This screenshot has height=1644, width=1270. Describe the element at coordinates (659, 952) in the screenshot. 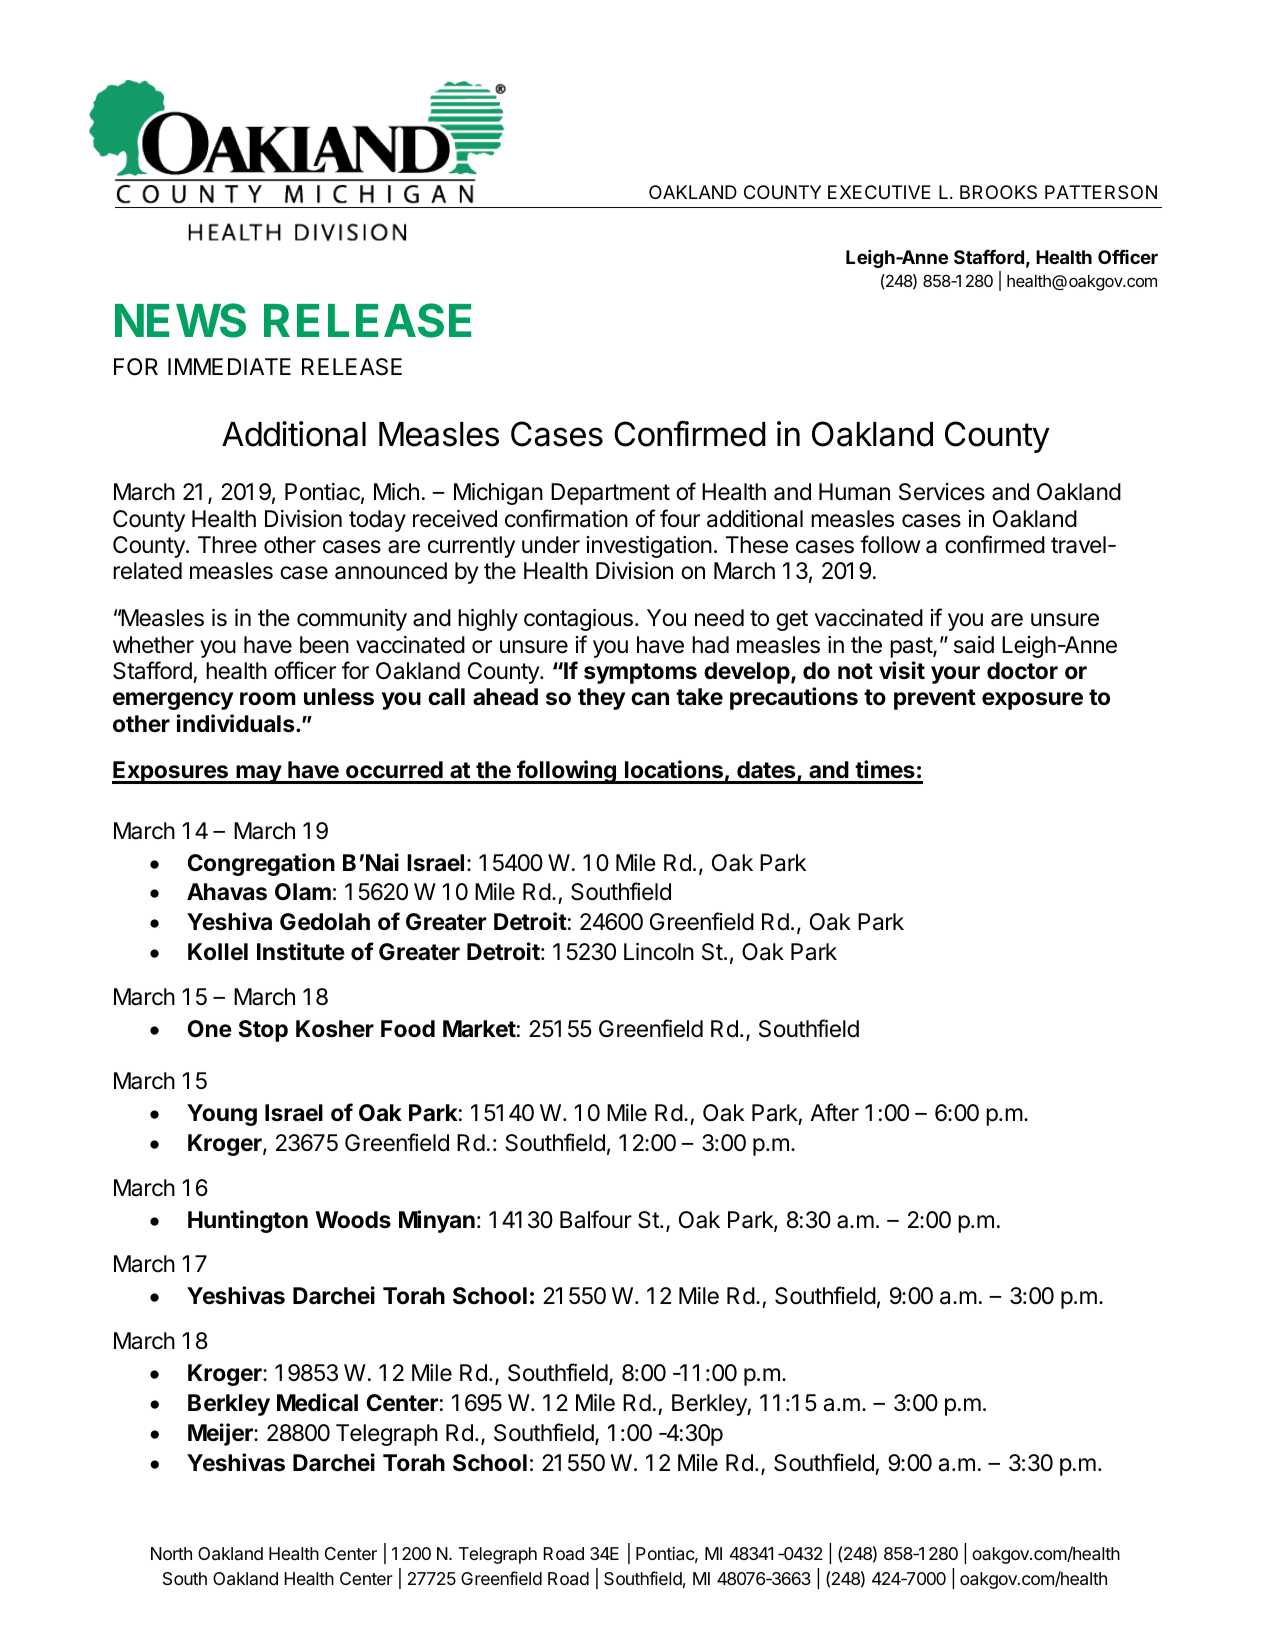

I see `Lincoln` at that location.
